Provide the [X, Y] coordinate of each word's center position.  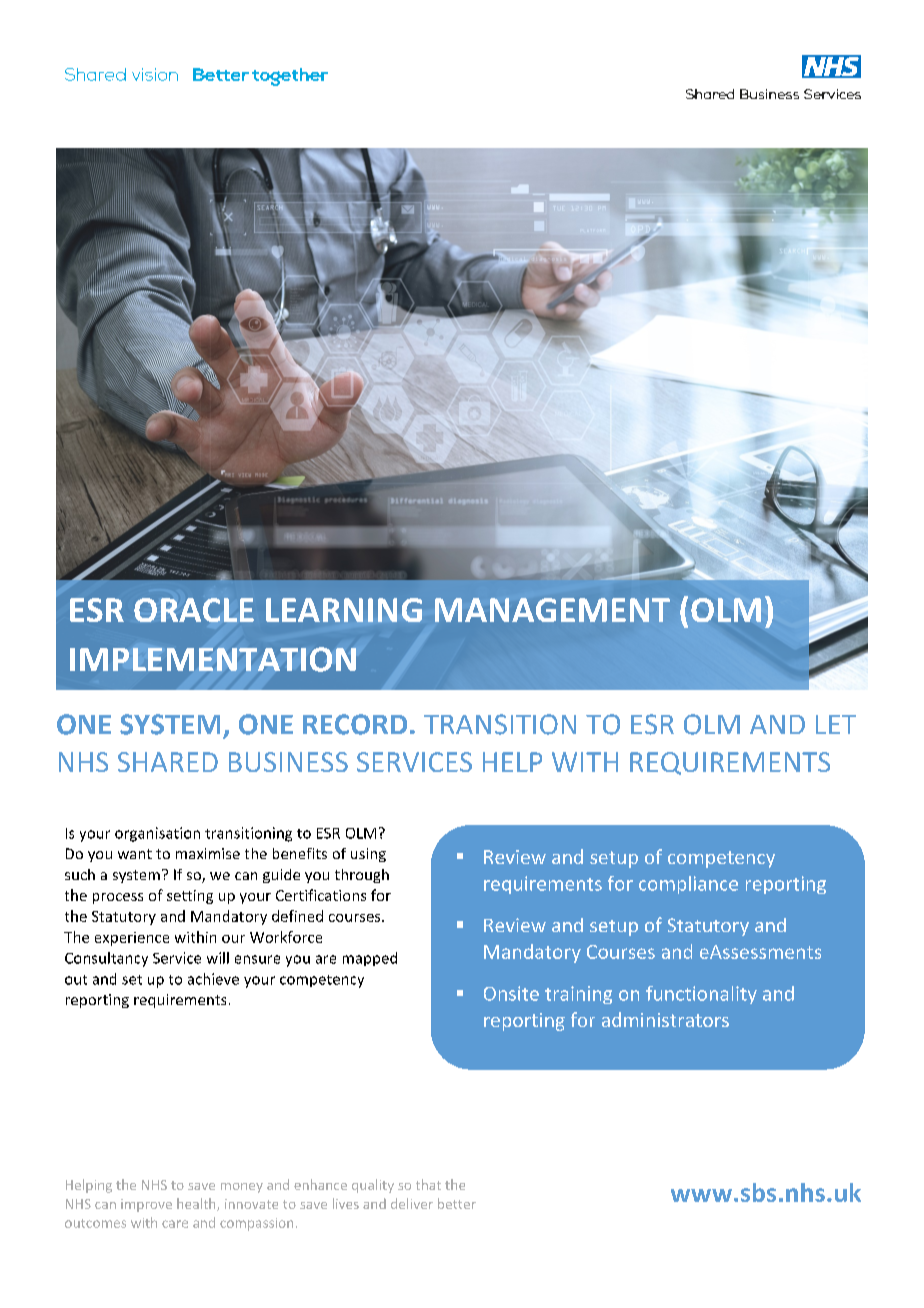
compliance [688, 885]
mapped [370, 959]
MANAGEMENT [552, 610]
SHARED [168, 762]
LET [836, 724]
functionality [701, 995]
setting [190, 897]
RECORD [355, 724]
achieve [213, 979]
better [457, 1203]
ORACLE [194, 610]
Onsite [511, 993]
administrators [665, 1019]
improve [146, 1205]
